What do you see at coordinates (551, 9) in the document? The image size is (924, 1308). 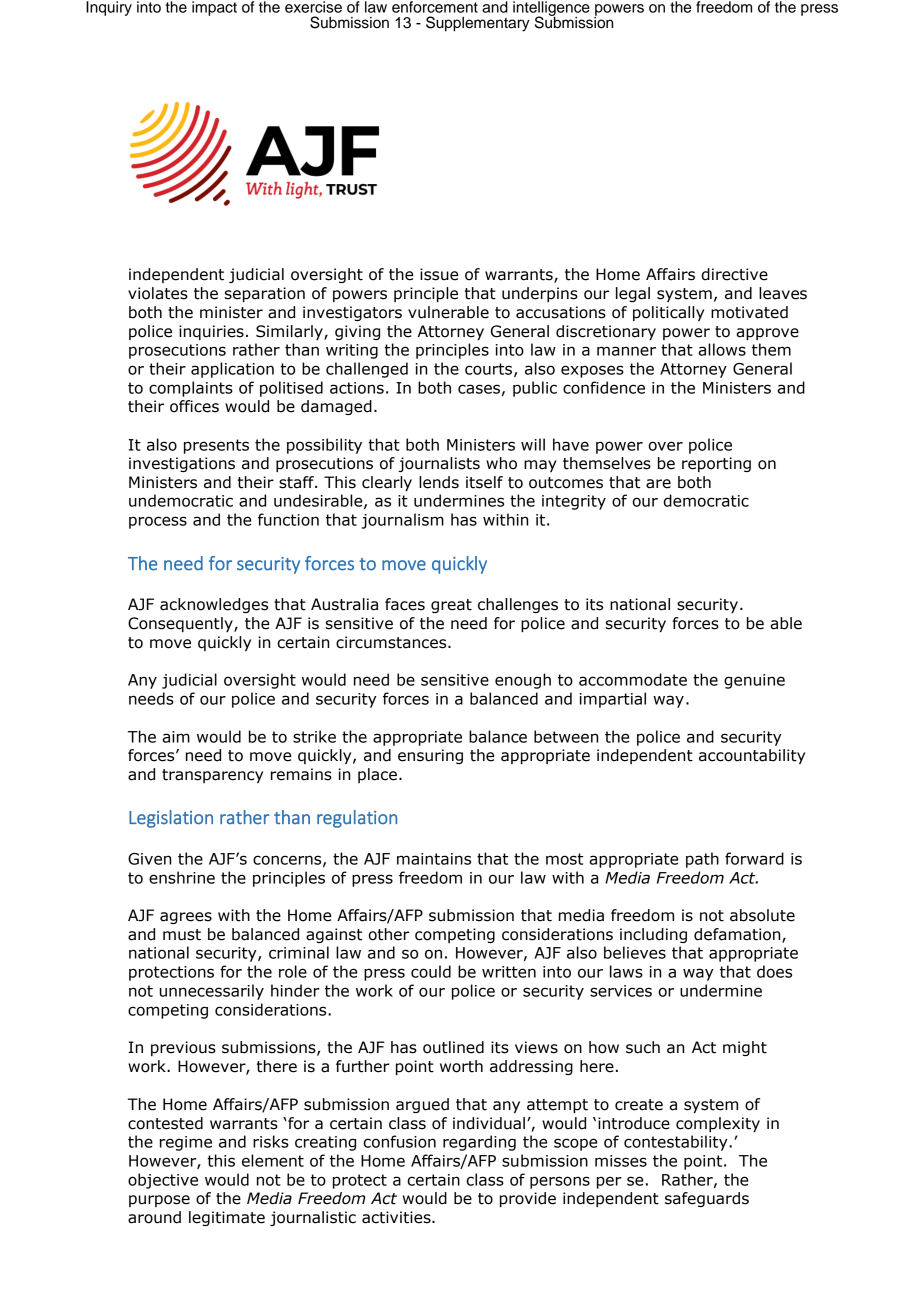 I see `intelligence` at bounding box center [551, 9].
